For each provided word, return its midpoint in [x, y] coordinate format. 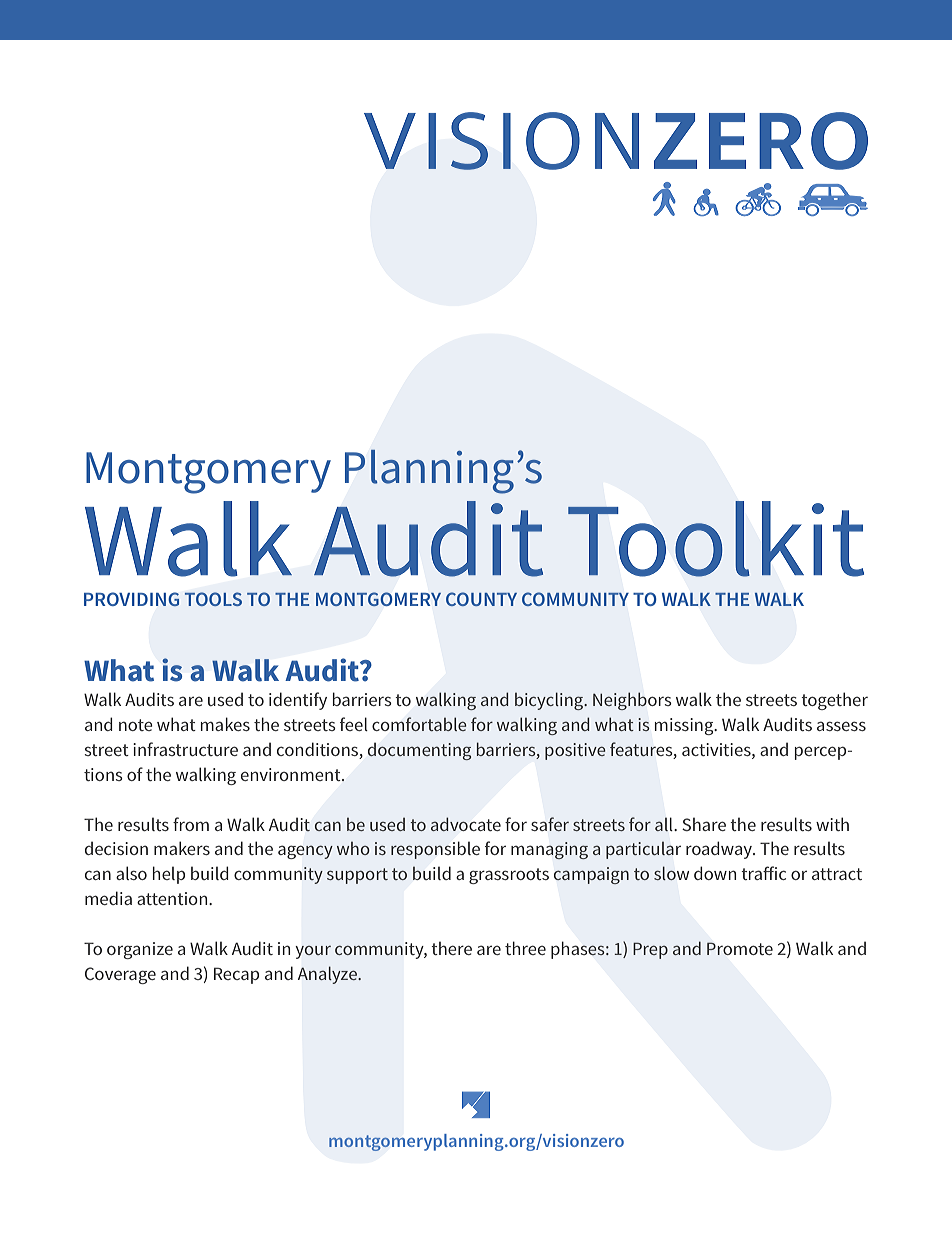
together [834, 701]
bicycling [550, 701]
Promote [740, 948]
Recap [236, 975]
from [191, 824]
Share [704, 824]
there [451, 948]
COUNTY [481, 599]
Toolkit [716, 539]
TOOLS [213, 599]
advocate [466, 824]
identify [298, 701]
